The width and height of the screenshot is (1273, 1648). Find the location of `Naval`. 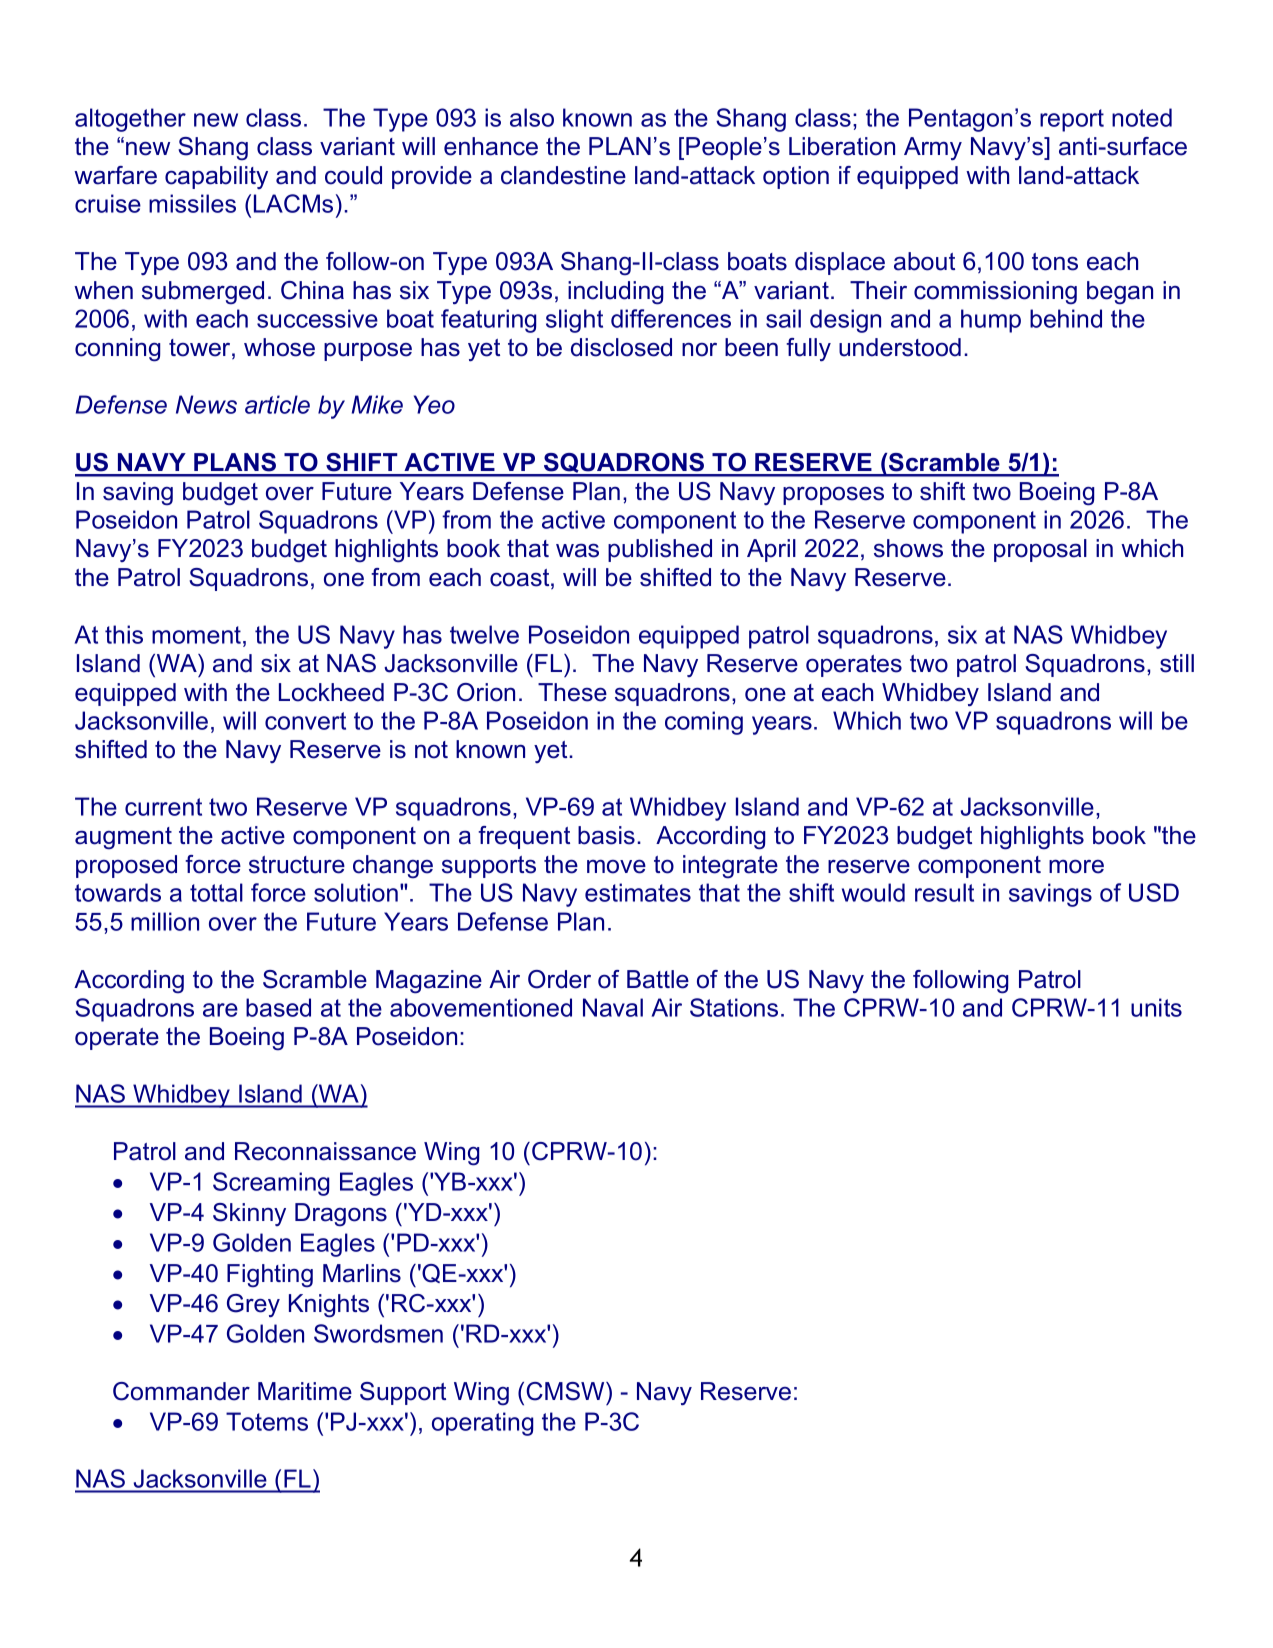

Naval is located at coordinates (613, 1007).
